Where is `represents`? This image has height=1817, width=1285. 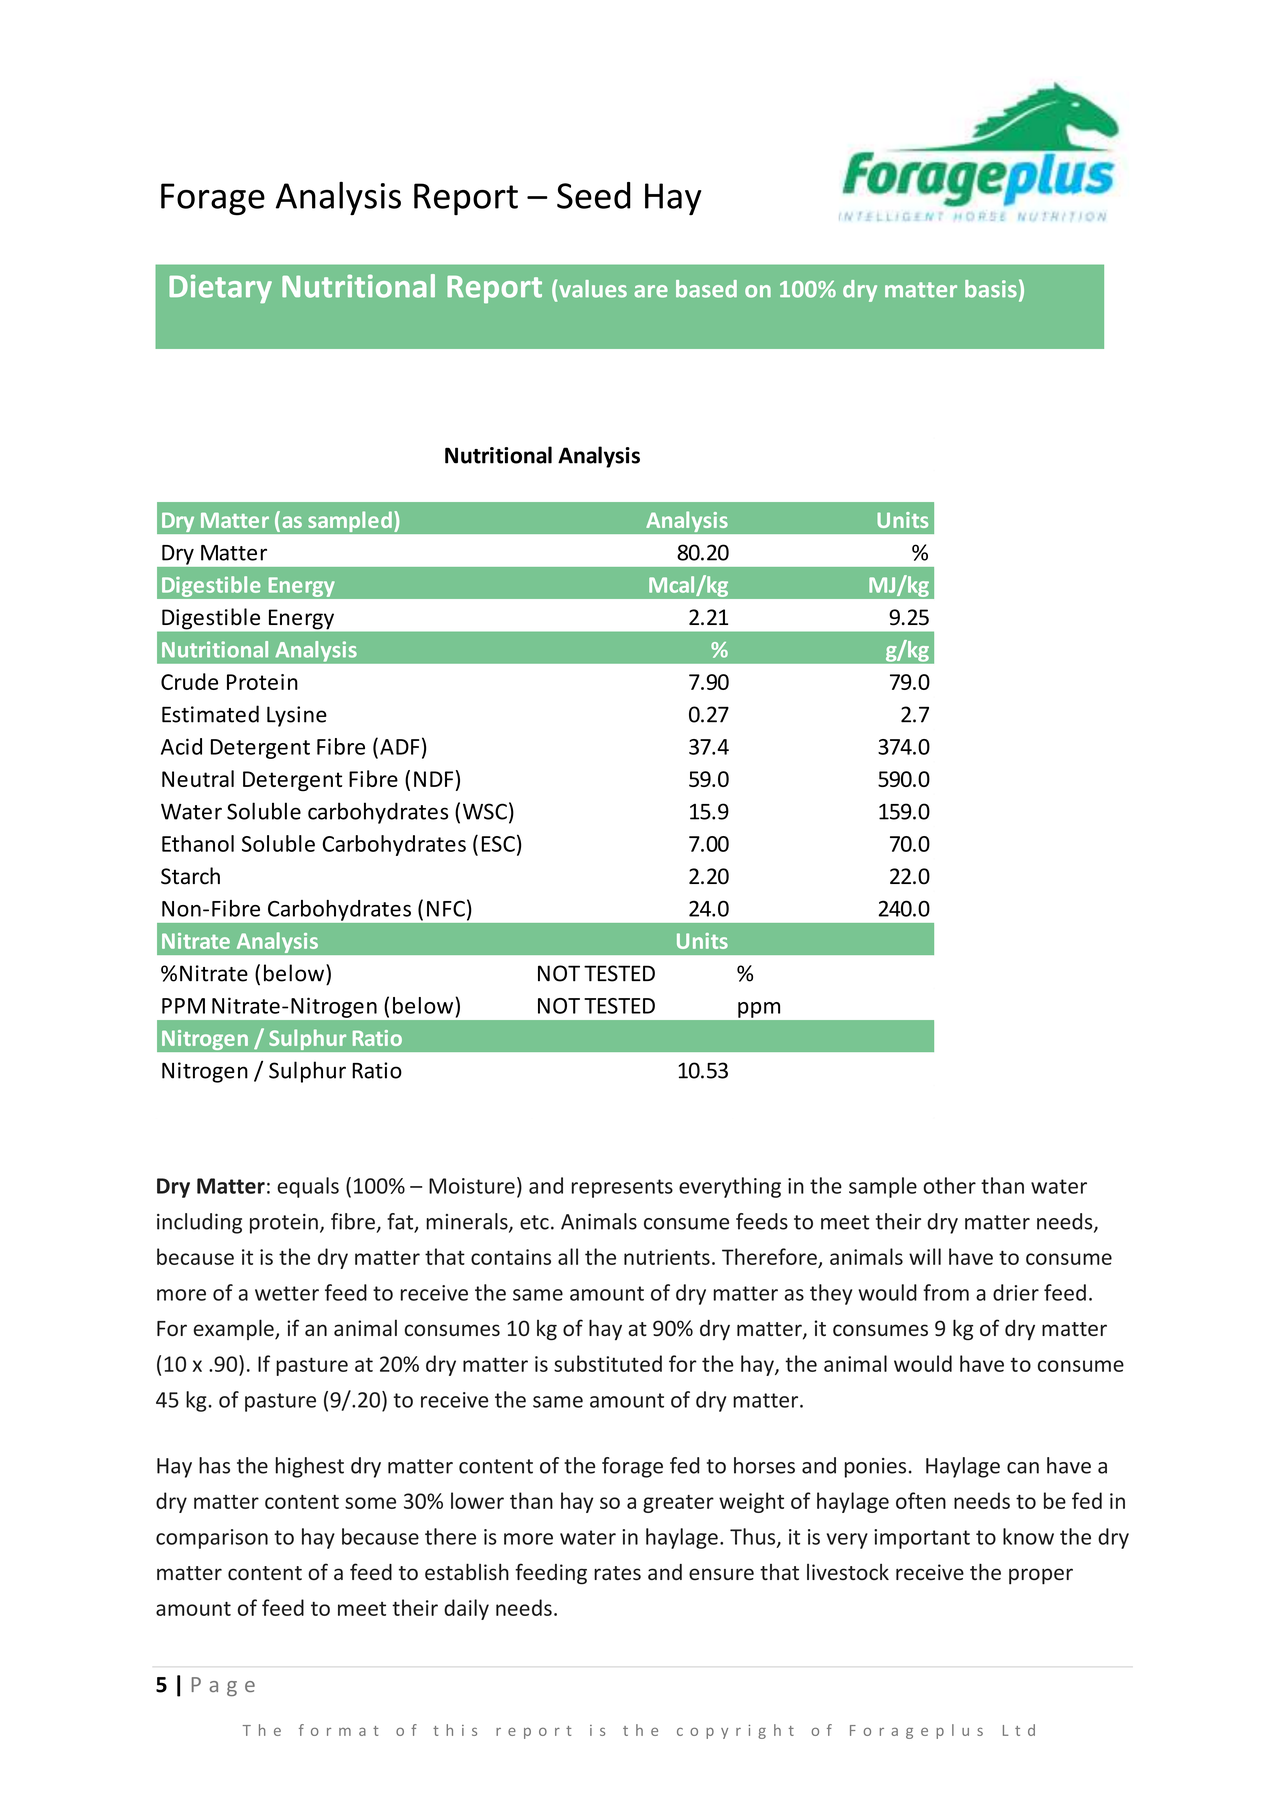
represents is located at coordinates (622, 1188).
